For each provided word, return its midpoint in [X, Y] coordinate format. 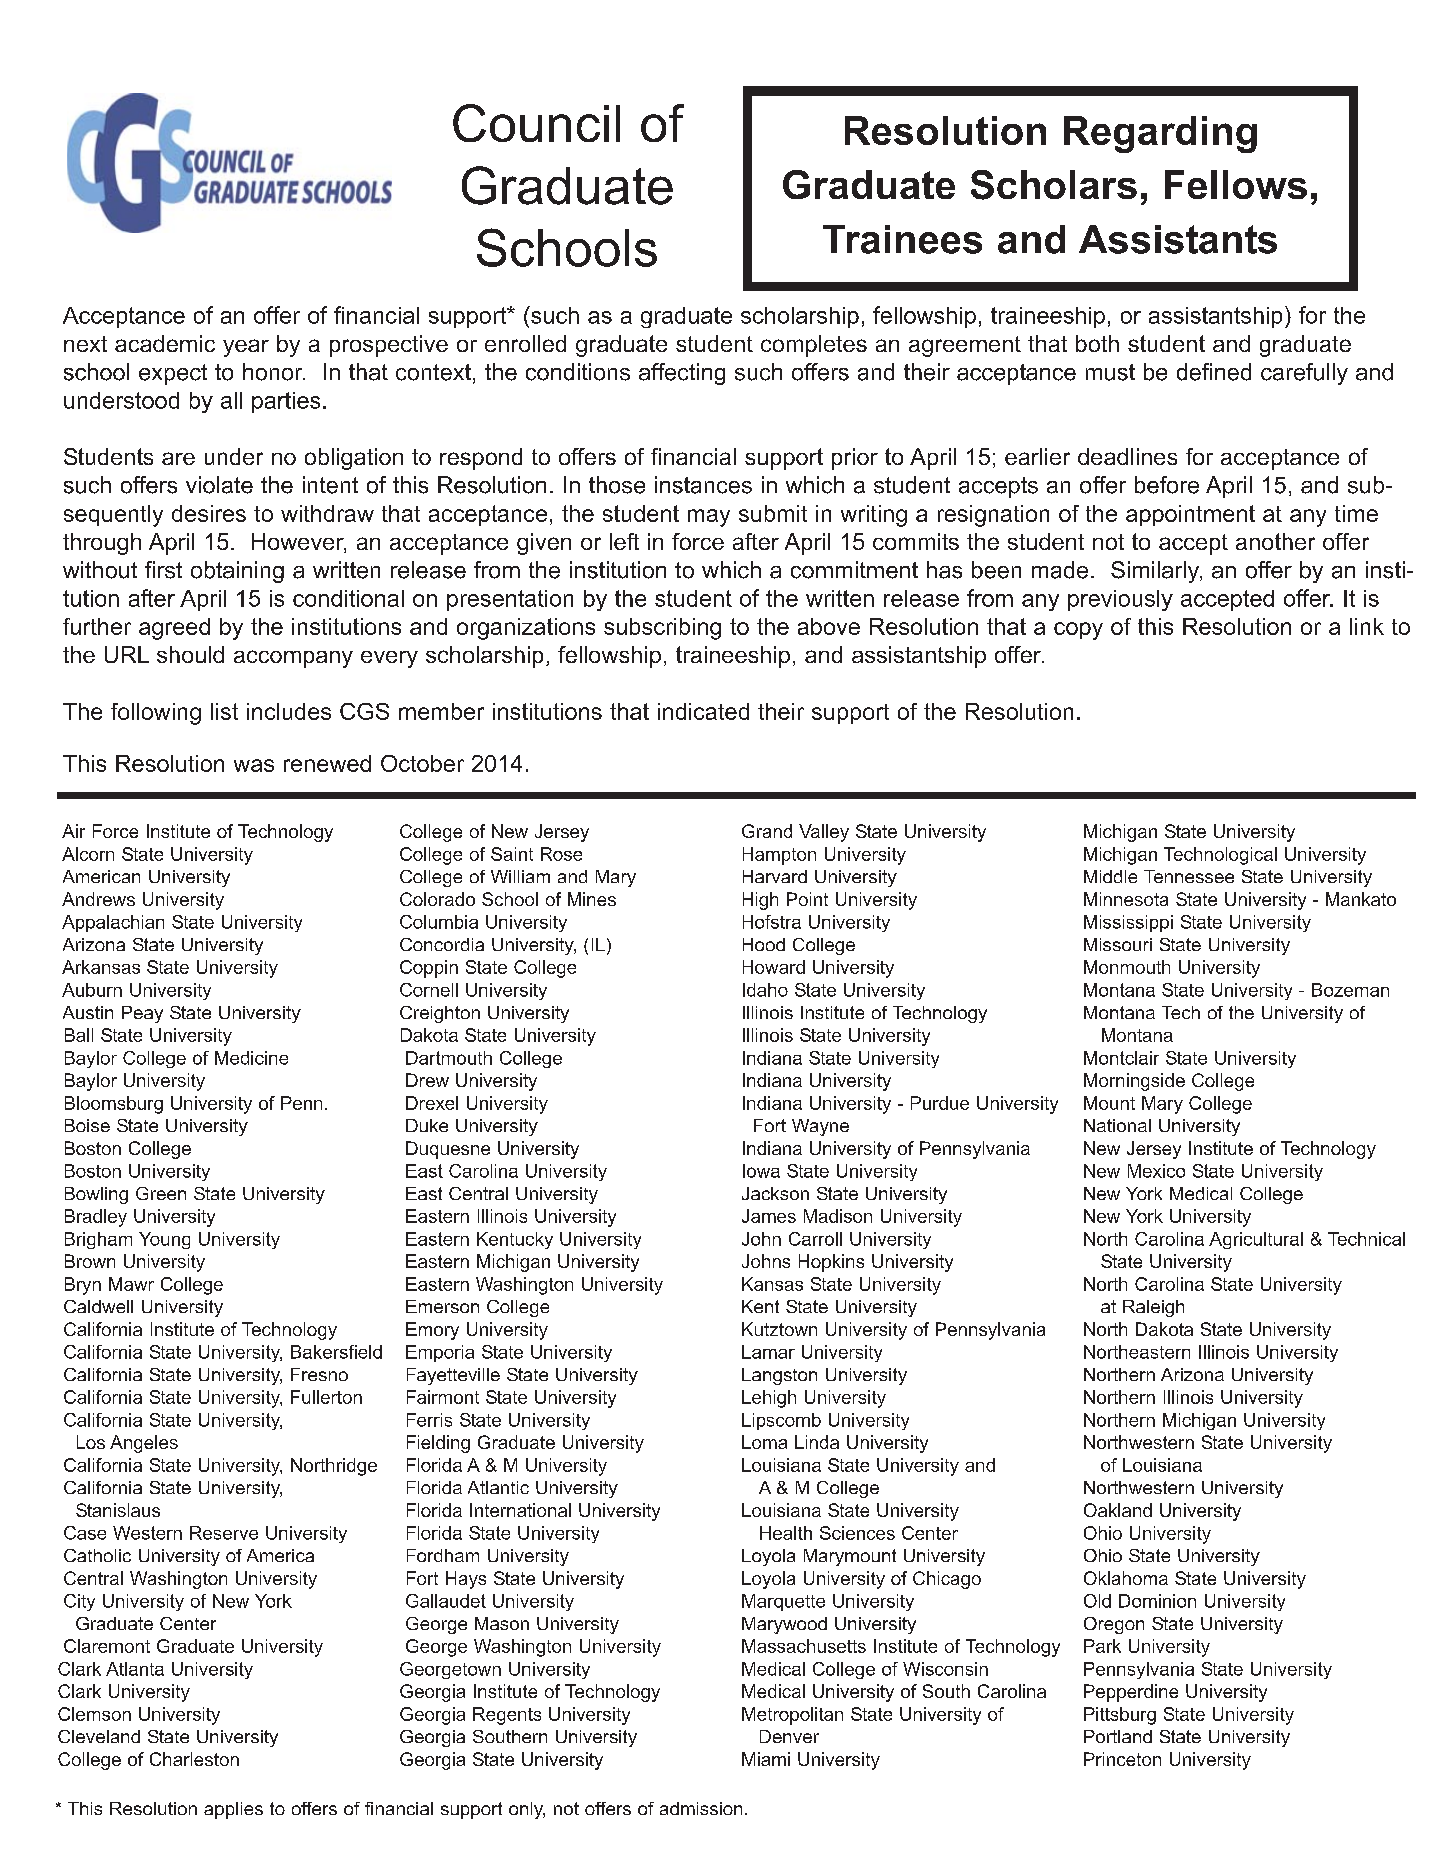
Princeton [1122, 1759]
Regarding [1160, 134]
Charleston [194, 1759]
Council [536, 123]
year [246, 348]
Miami [766, 1759]
